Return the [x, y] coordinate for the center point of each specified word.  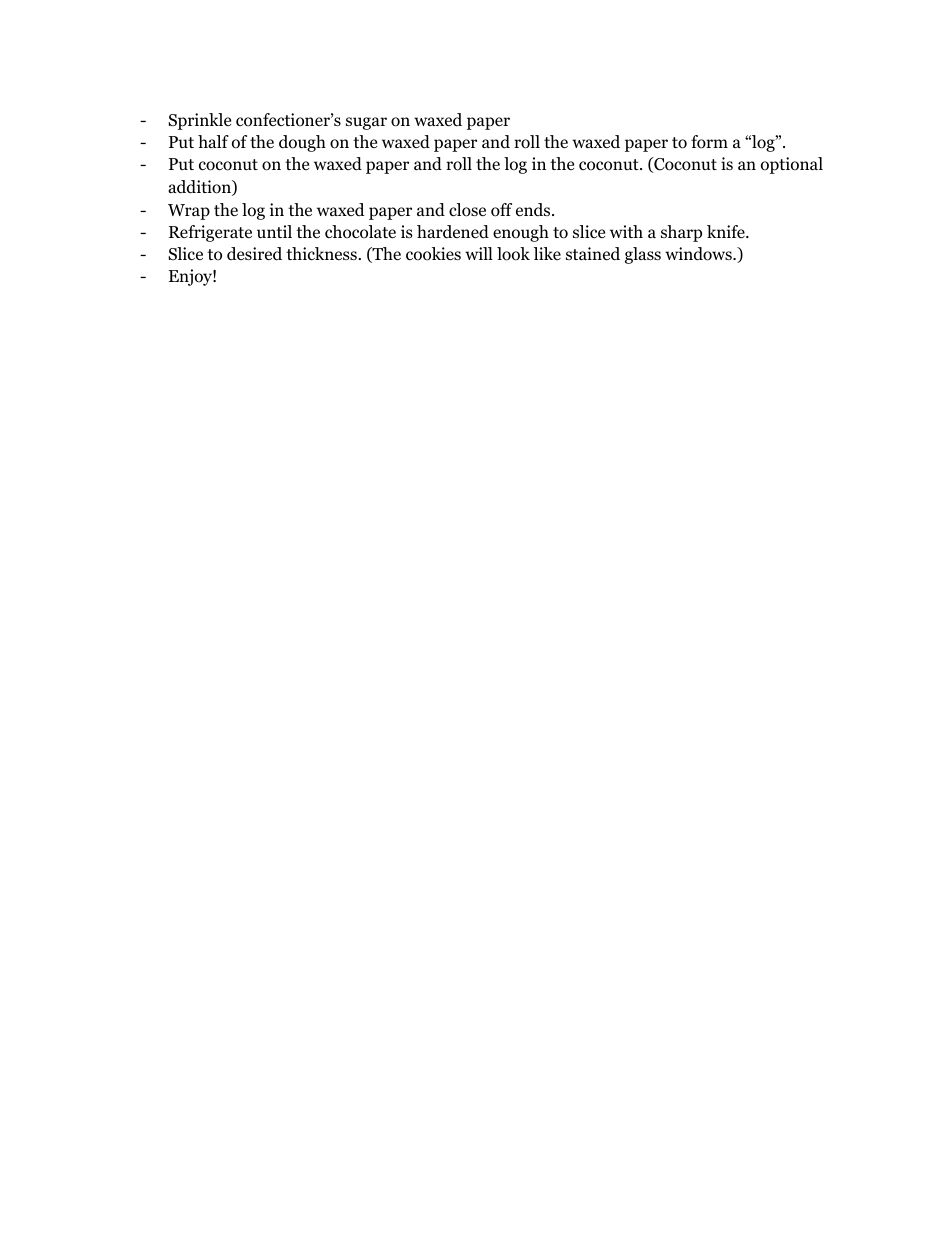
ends [534, 210]
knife [727, 231]
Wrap [189, 212]
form [709, 142]
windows [699, 254]
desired [254, 254]
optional [792, 165]
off [501, 210]
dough [302, 143]
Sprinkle [199, 121]
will [479, 253]
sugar [366, 123]
